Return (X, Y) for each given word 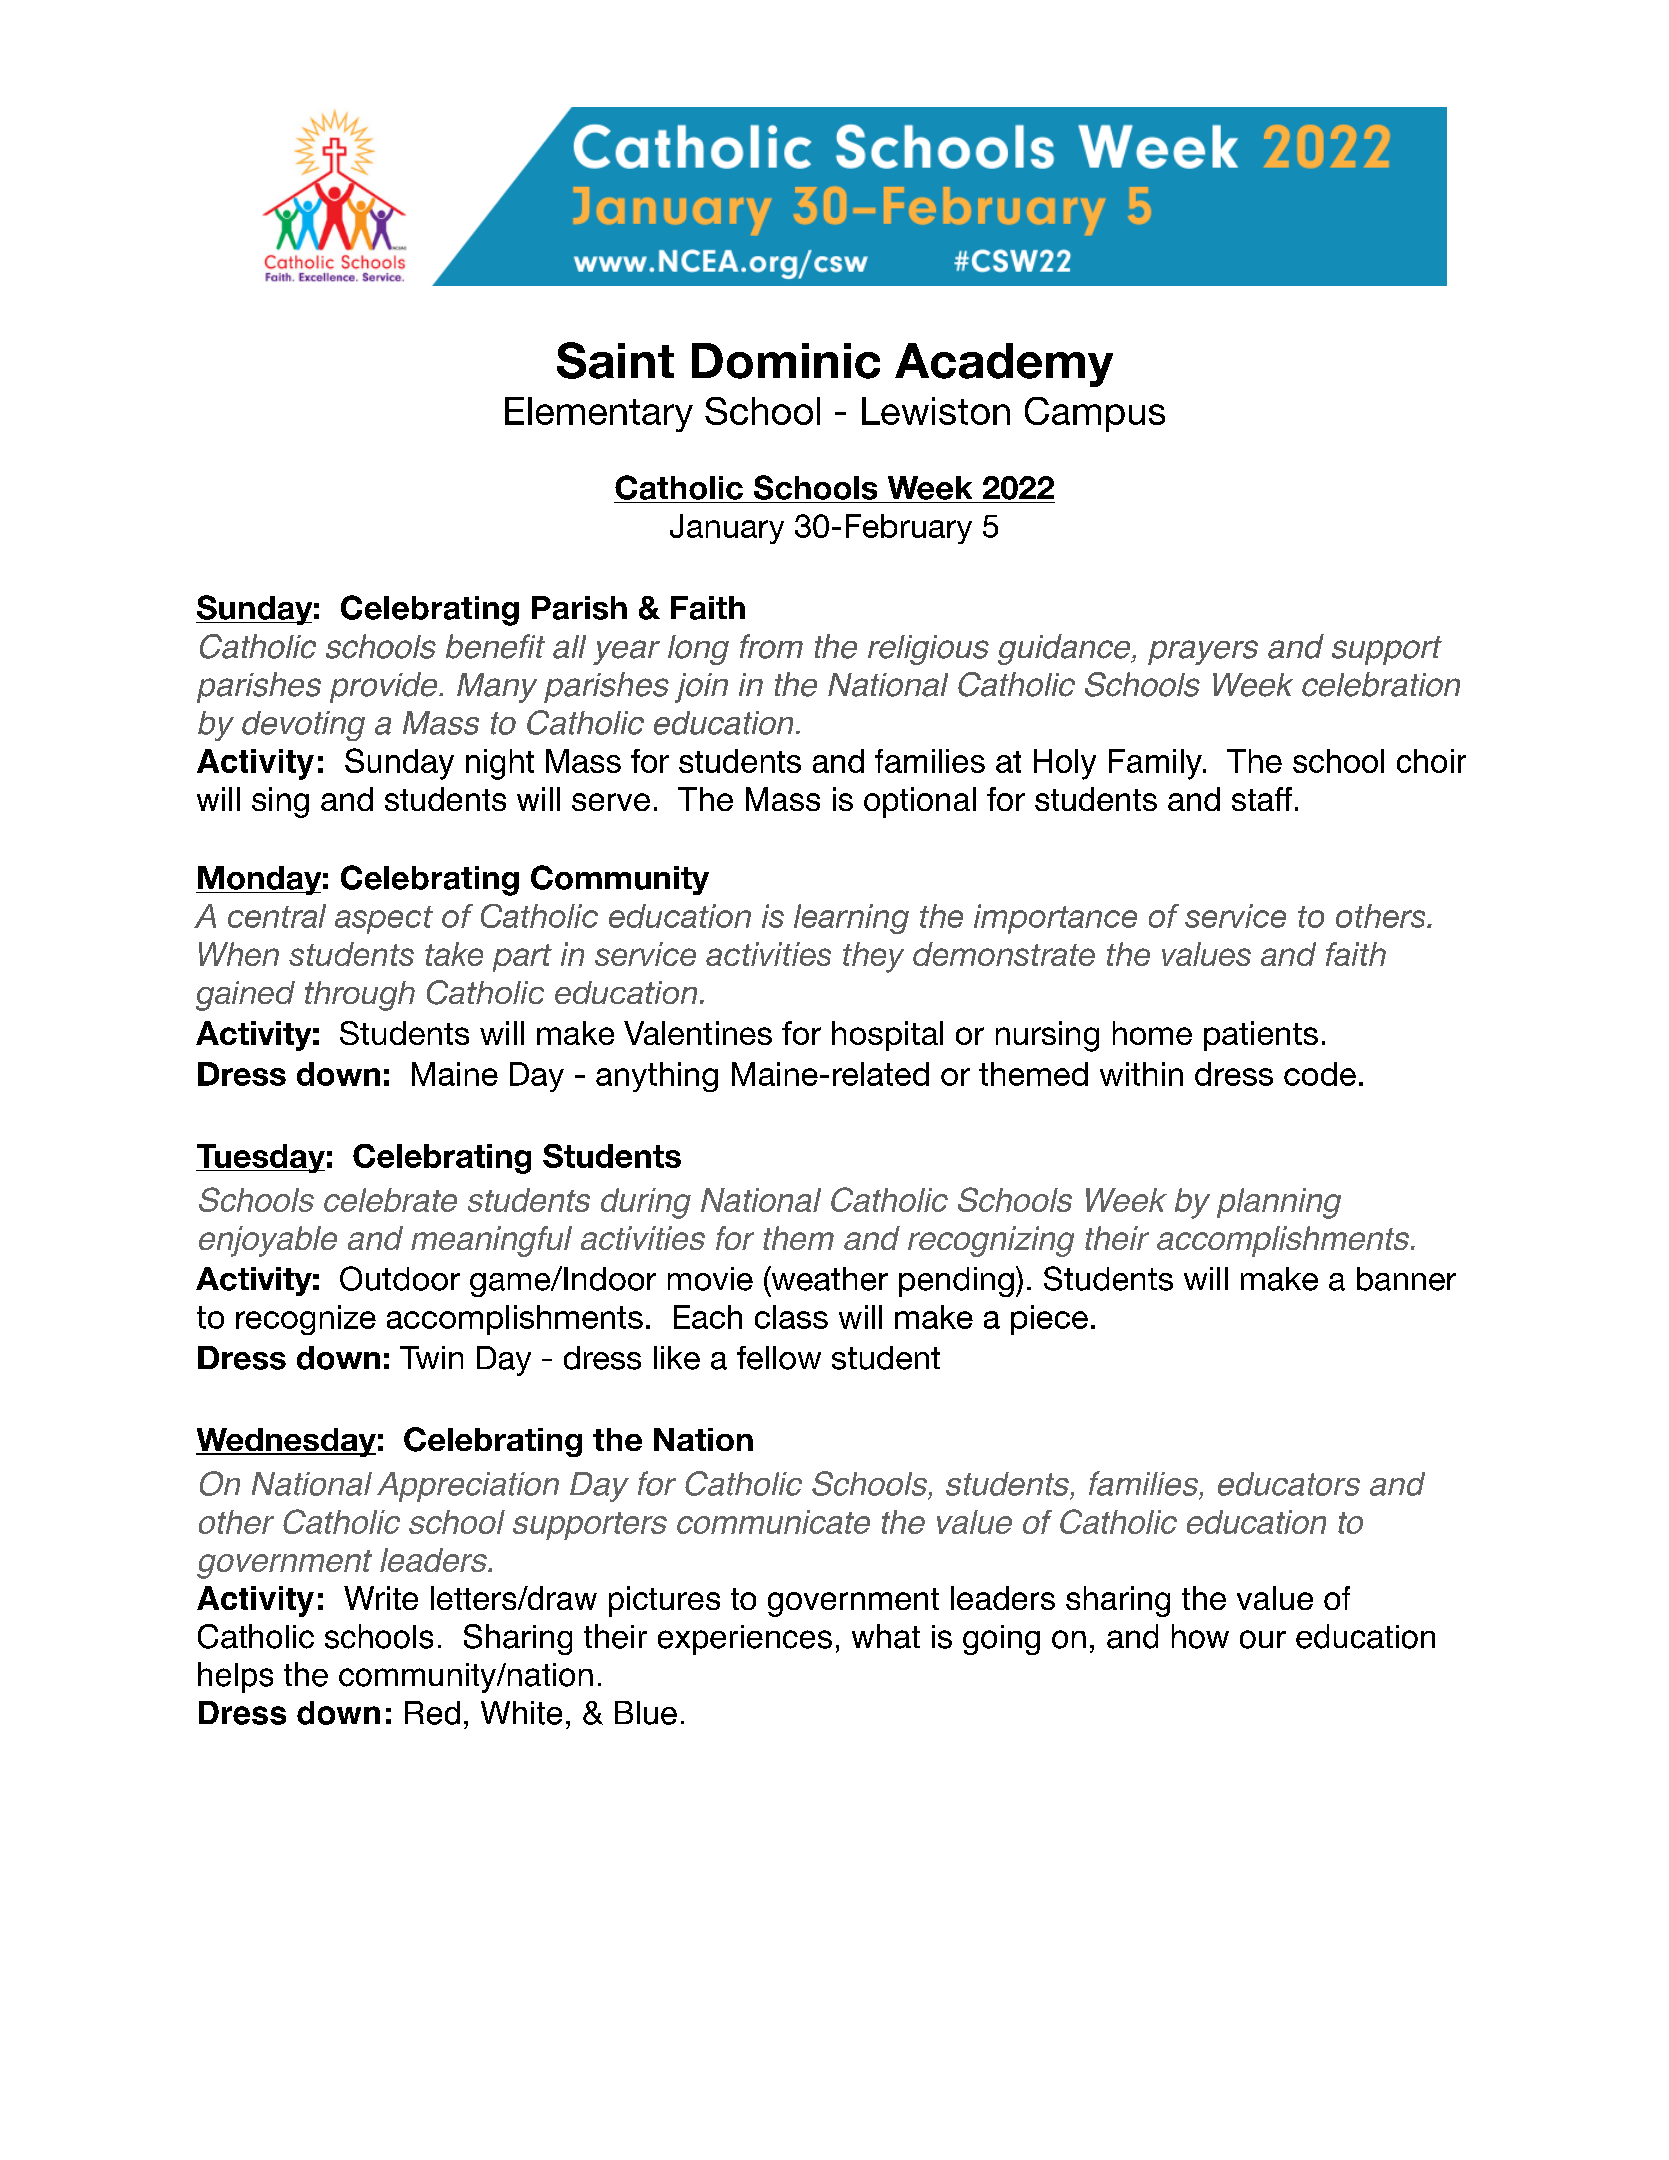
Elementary (599, 414)
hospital (887, 1036)
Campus (1095, 414)
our (1263, 1639)
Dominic (786, 361)
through (360, 996)
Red (432, 1713)
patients (1261, 1036)
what (886, 1636)
